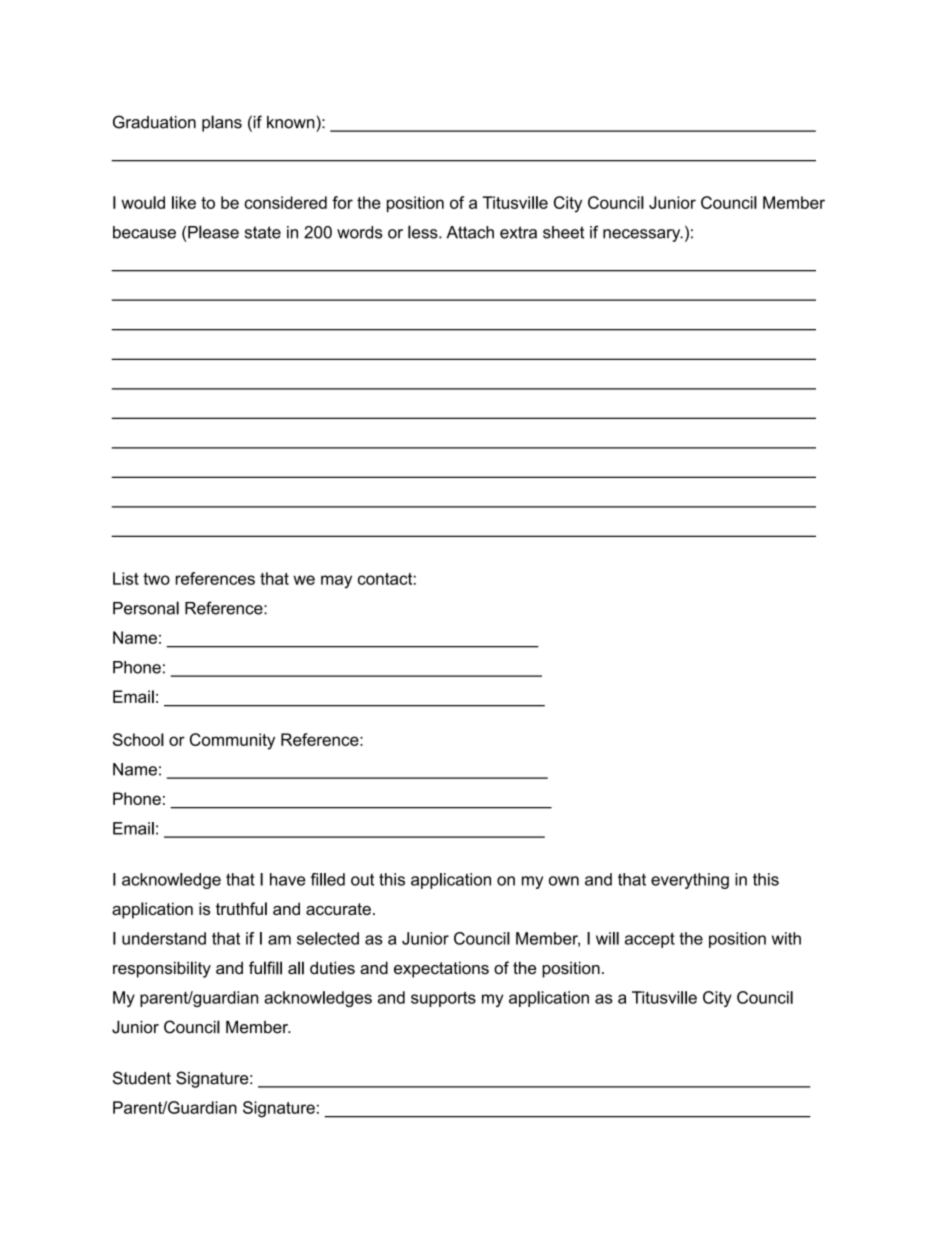 Image resolution: width=952 pixels, height=1233 pixels. What do you see at coordinates (470, 232) in the page?
I see `Attach` at bounding box center [470, 232].
